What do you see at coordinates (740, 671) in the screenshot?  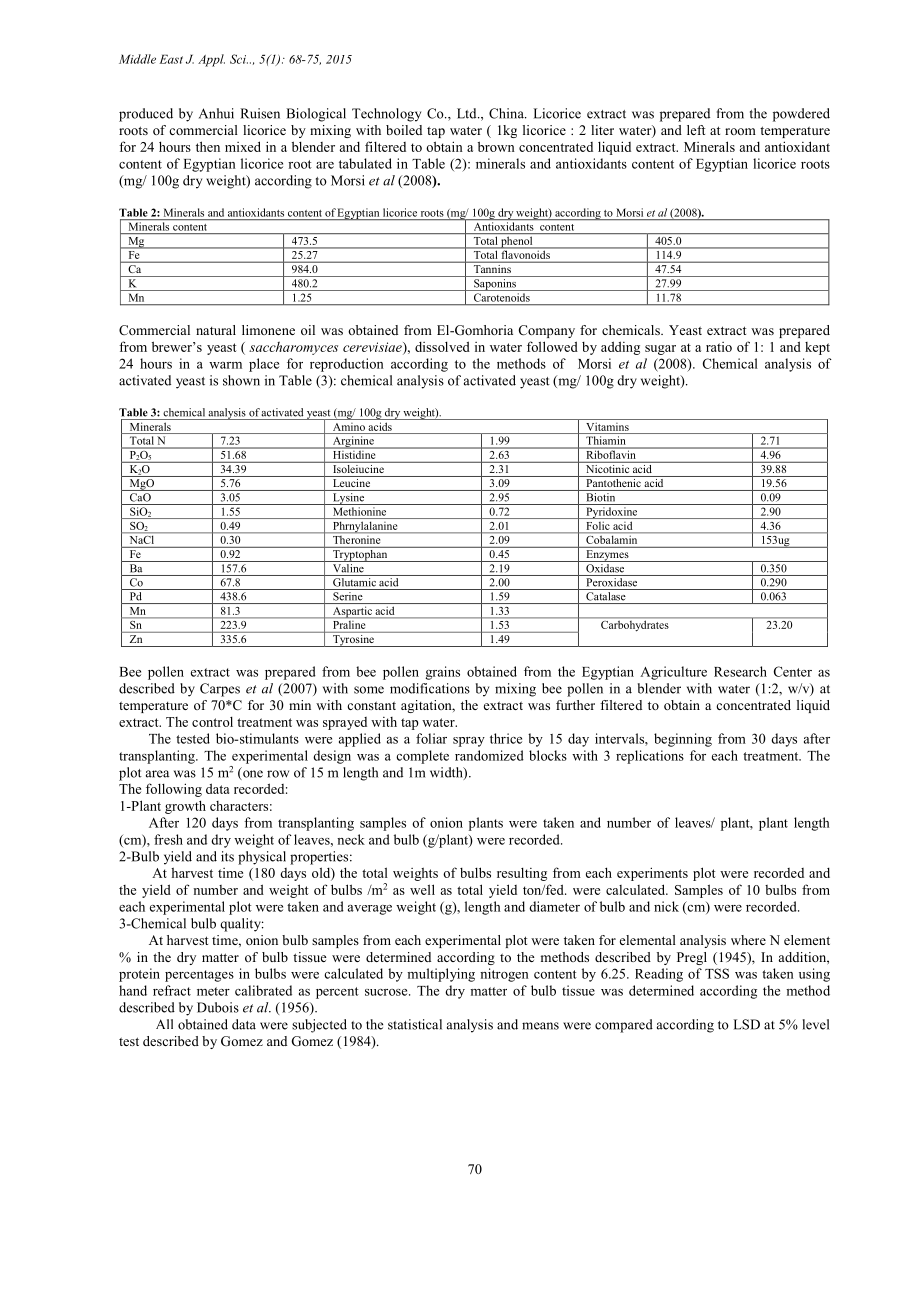 I see `Research` at bounding box center [740, 671].
